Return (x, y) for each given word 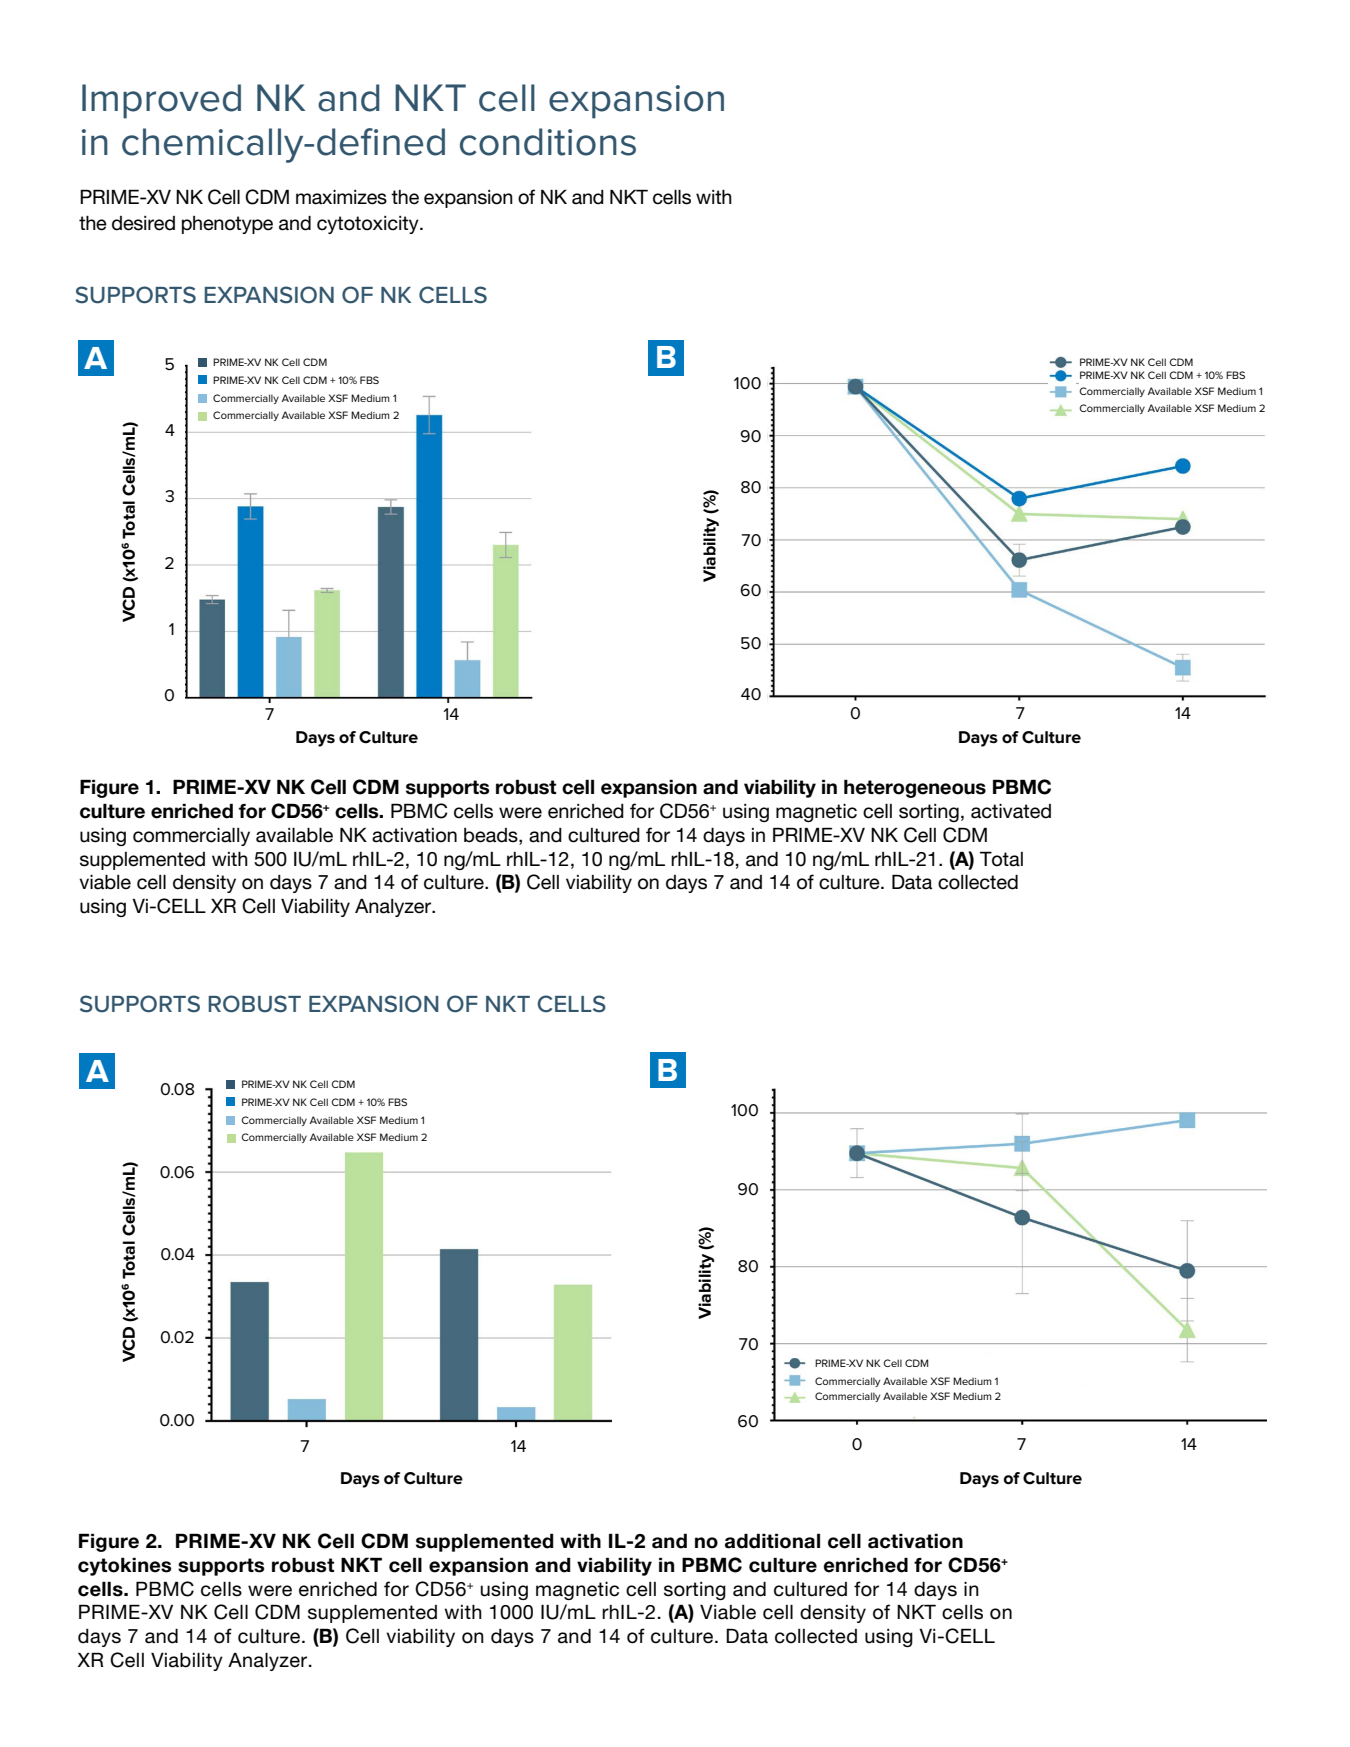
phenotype (227, 225)
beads (492, 835)
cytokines (124, 1566)
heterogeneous (915, 788)
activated (1011, 811)
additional (772, 1541)
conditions (548, 142)
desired (143, 223)
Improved (161, 101)
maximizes (341, 197)
